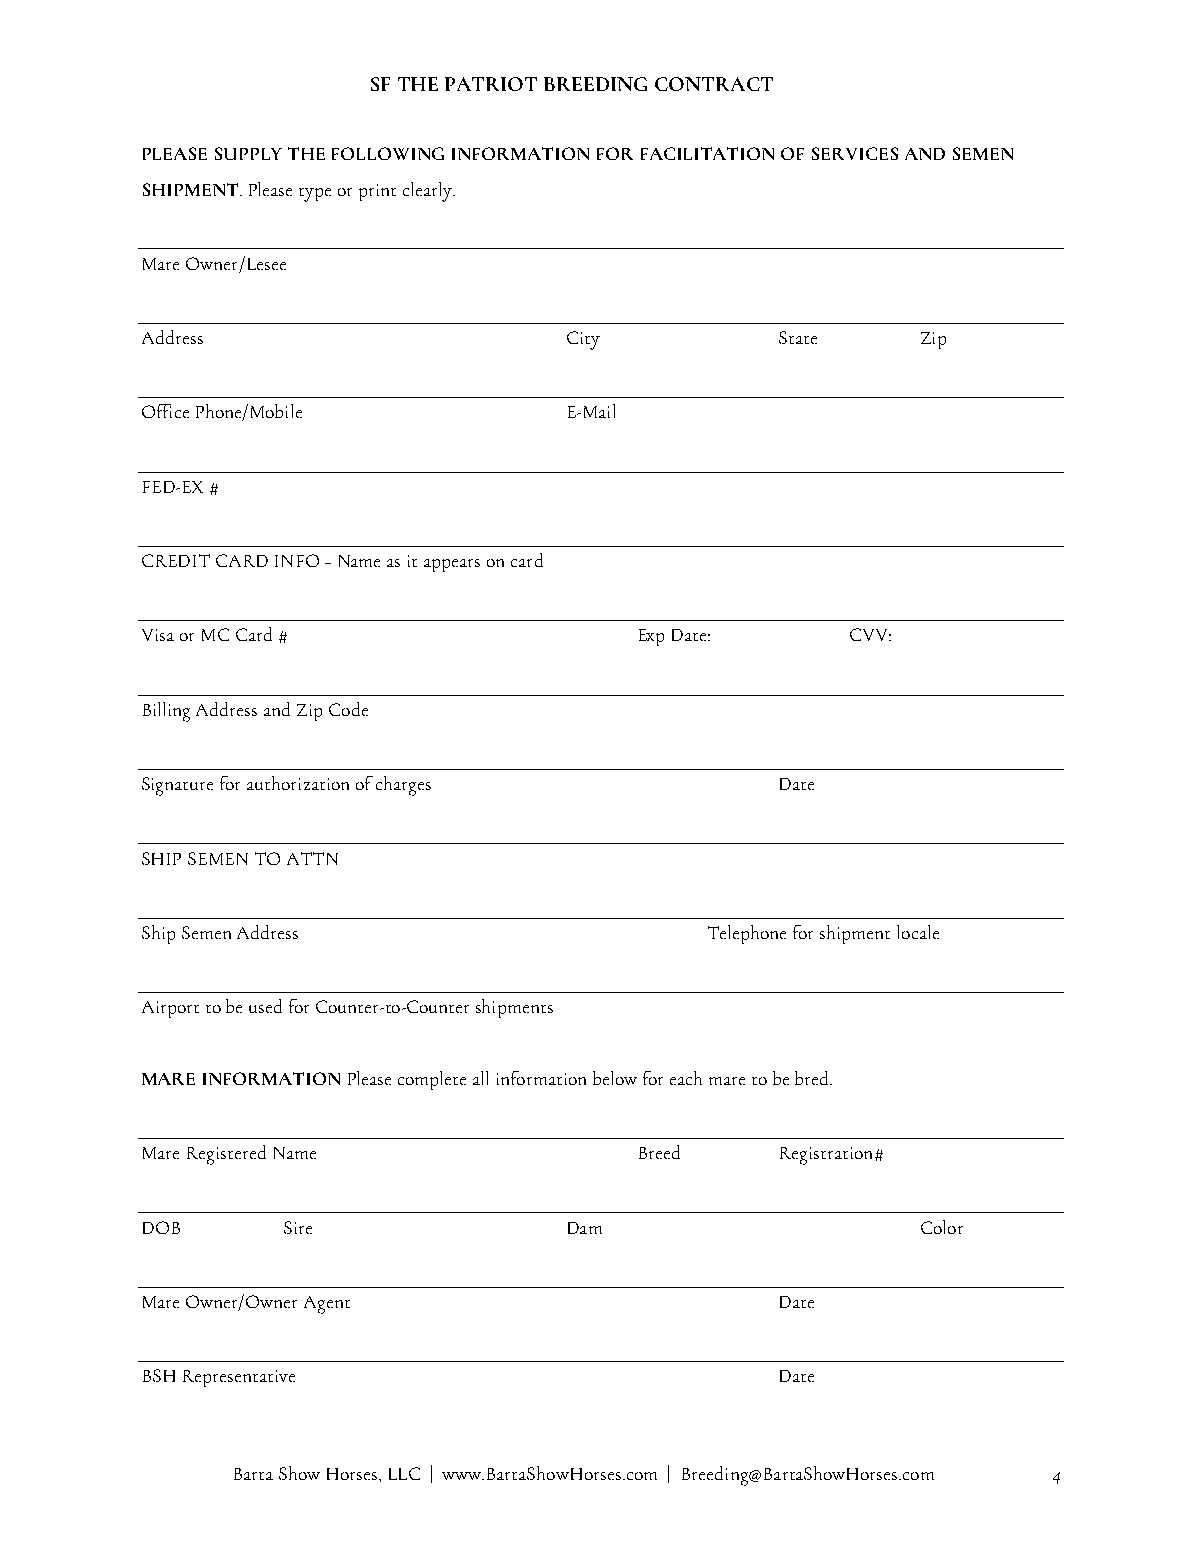  Describe the element at coordinates (404, 1473) in the image. I see `LLC` at that location.
